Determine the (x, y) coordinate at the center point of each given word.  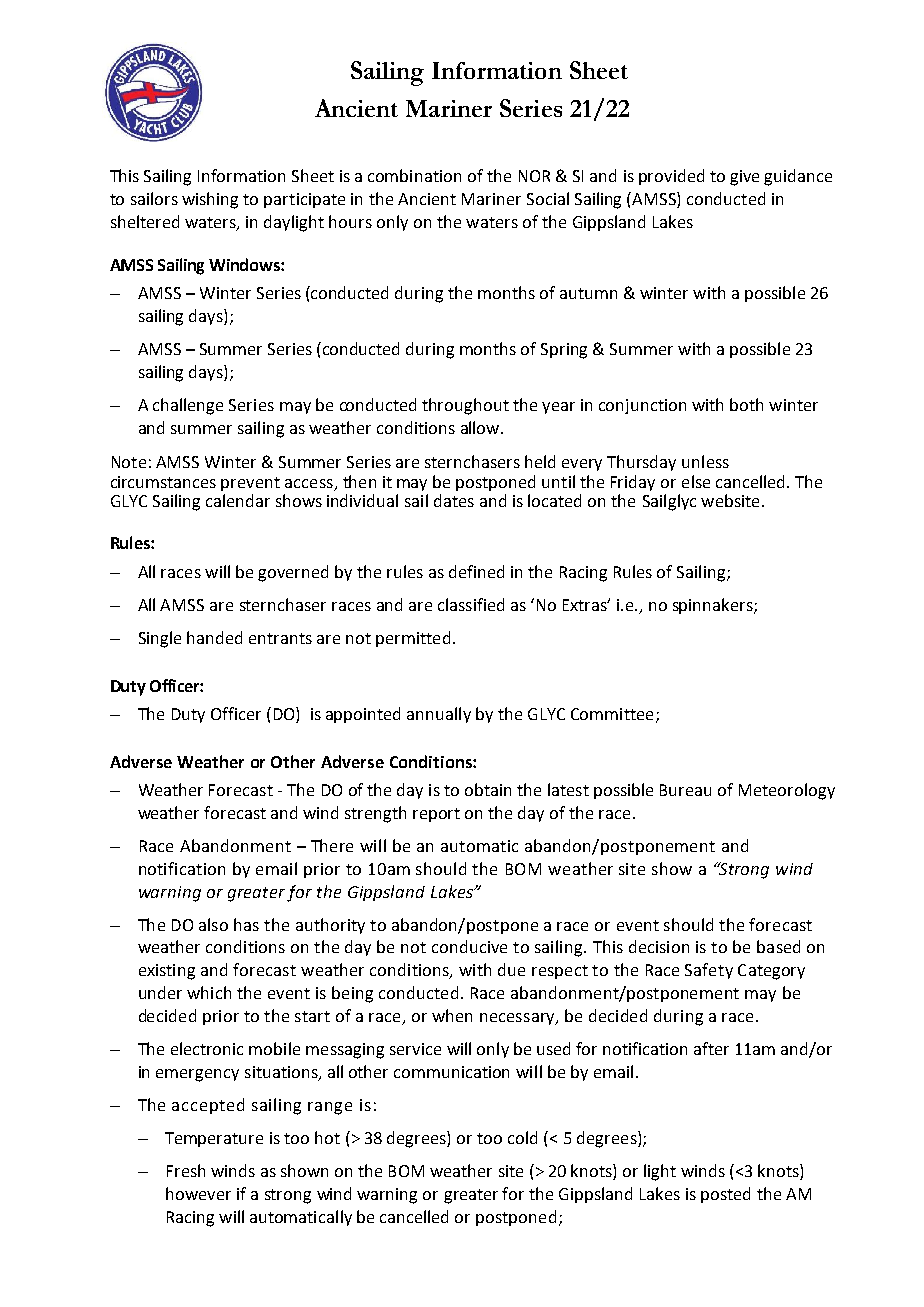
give (744, 178)
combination (414, 175)
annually (439, 715)
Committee (612, 714)
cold (522, 1137)
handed (214, 637)
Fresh (186, 1170)
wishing (210, 200)
